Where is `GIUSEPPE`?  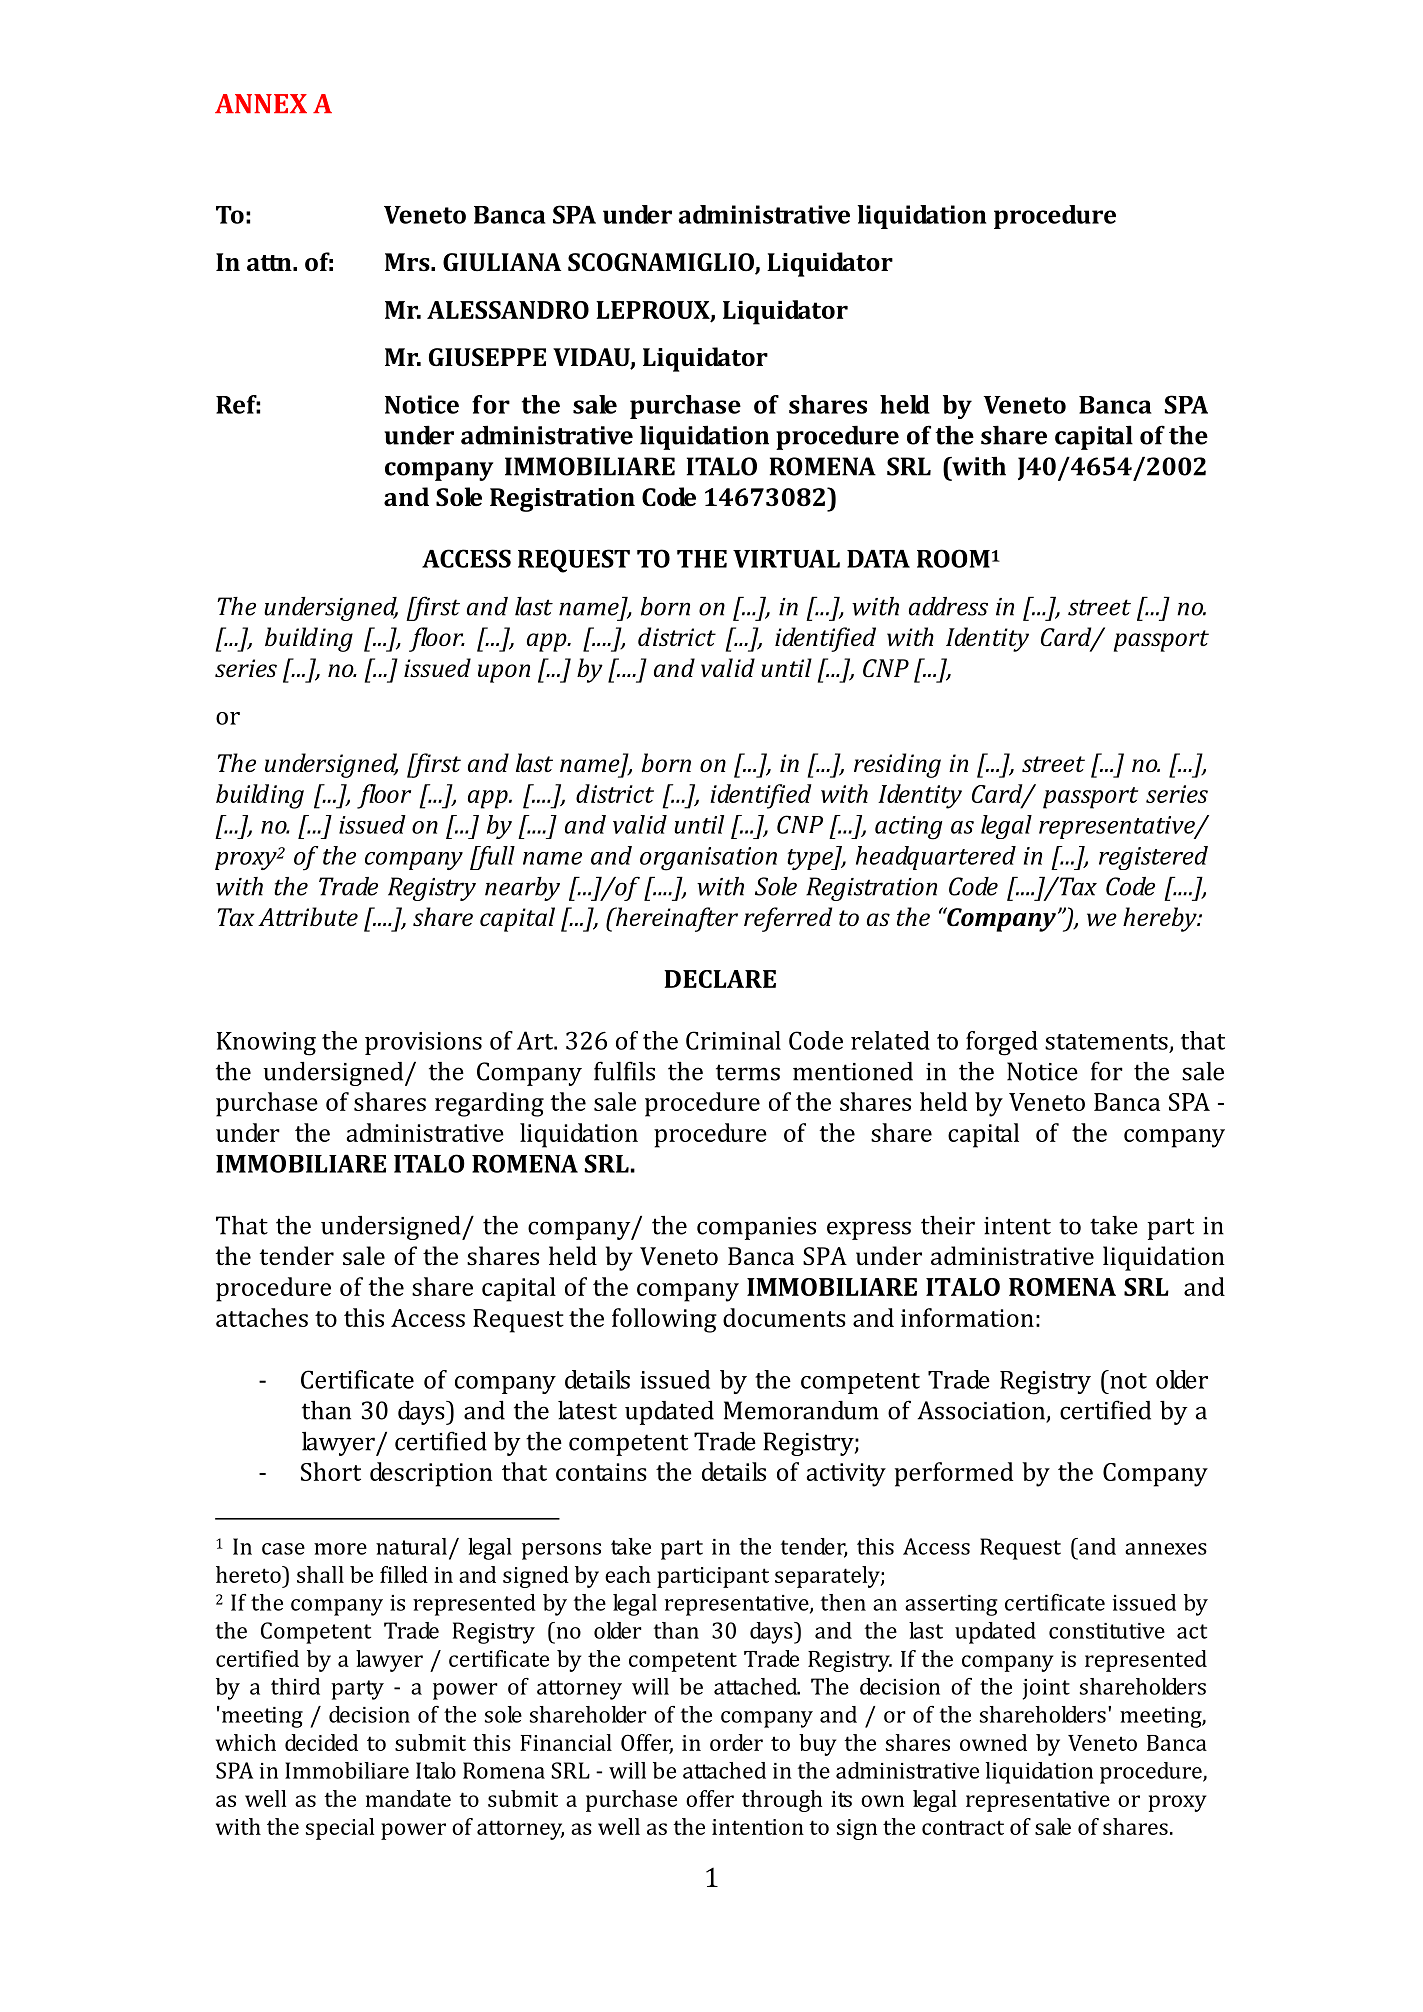 GIUSEPPE is located at coordinates (487, 357).
